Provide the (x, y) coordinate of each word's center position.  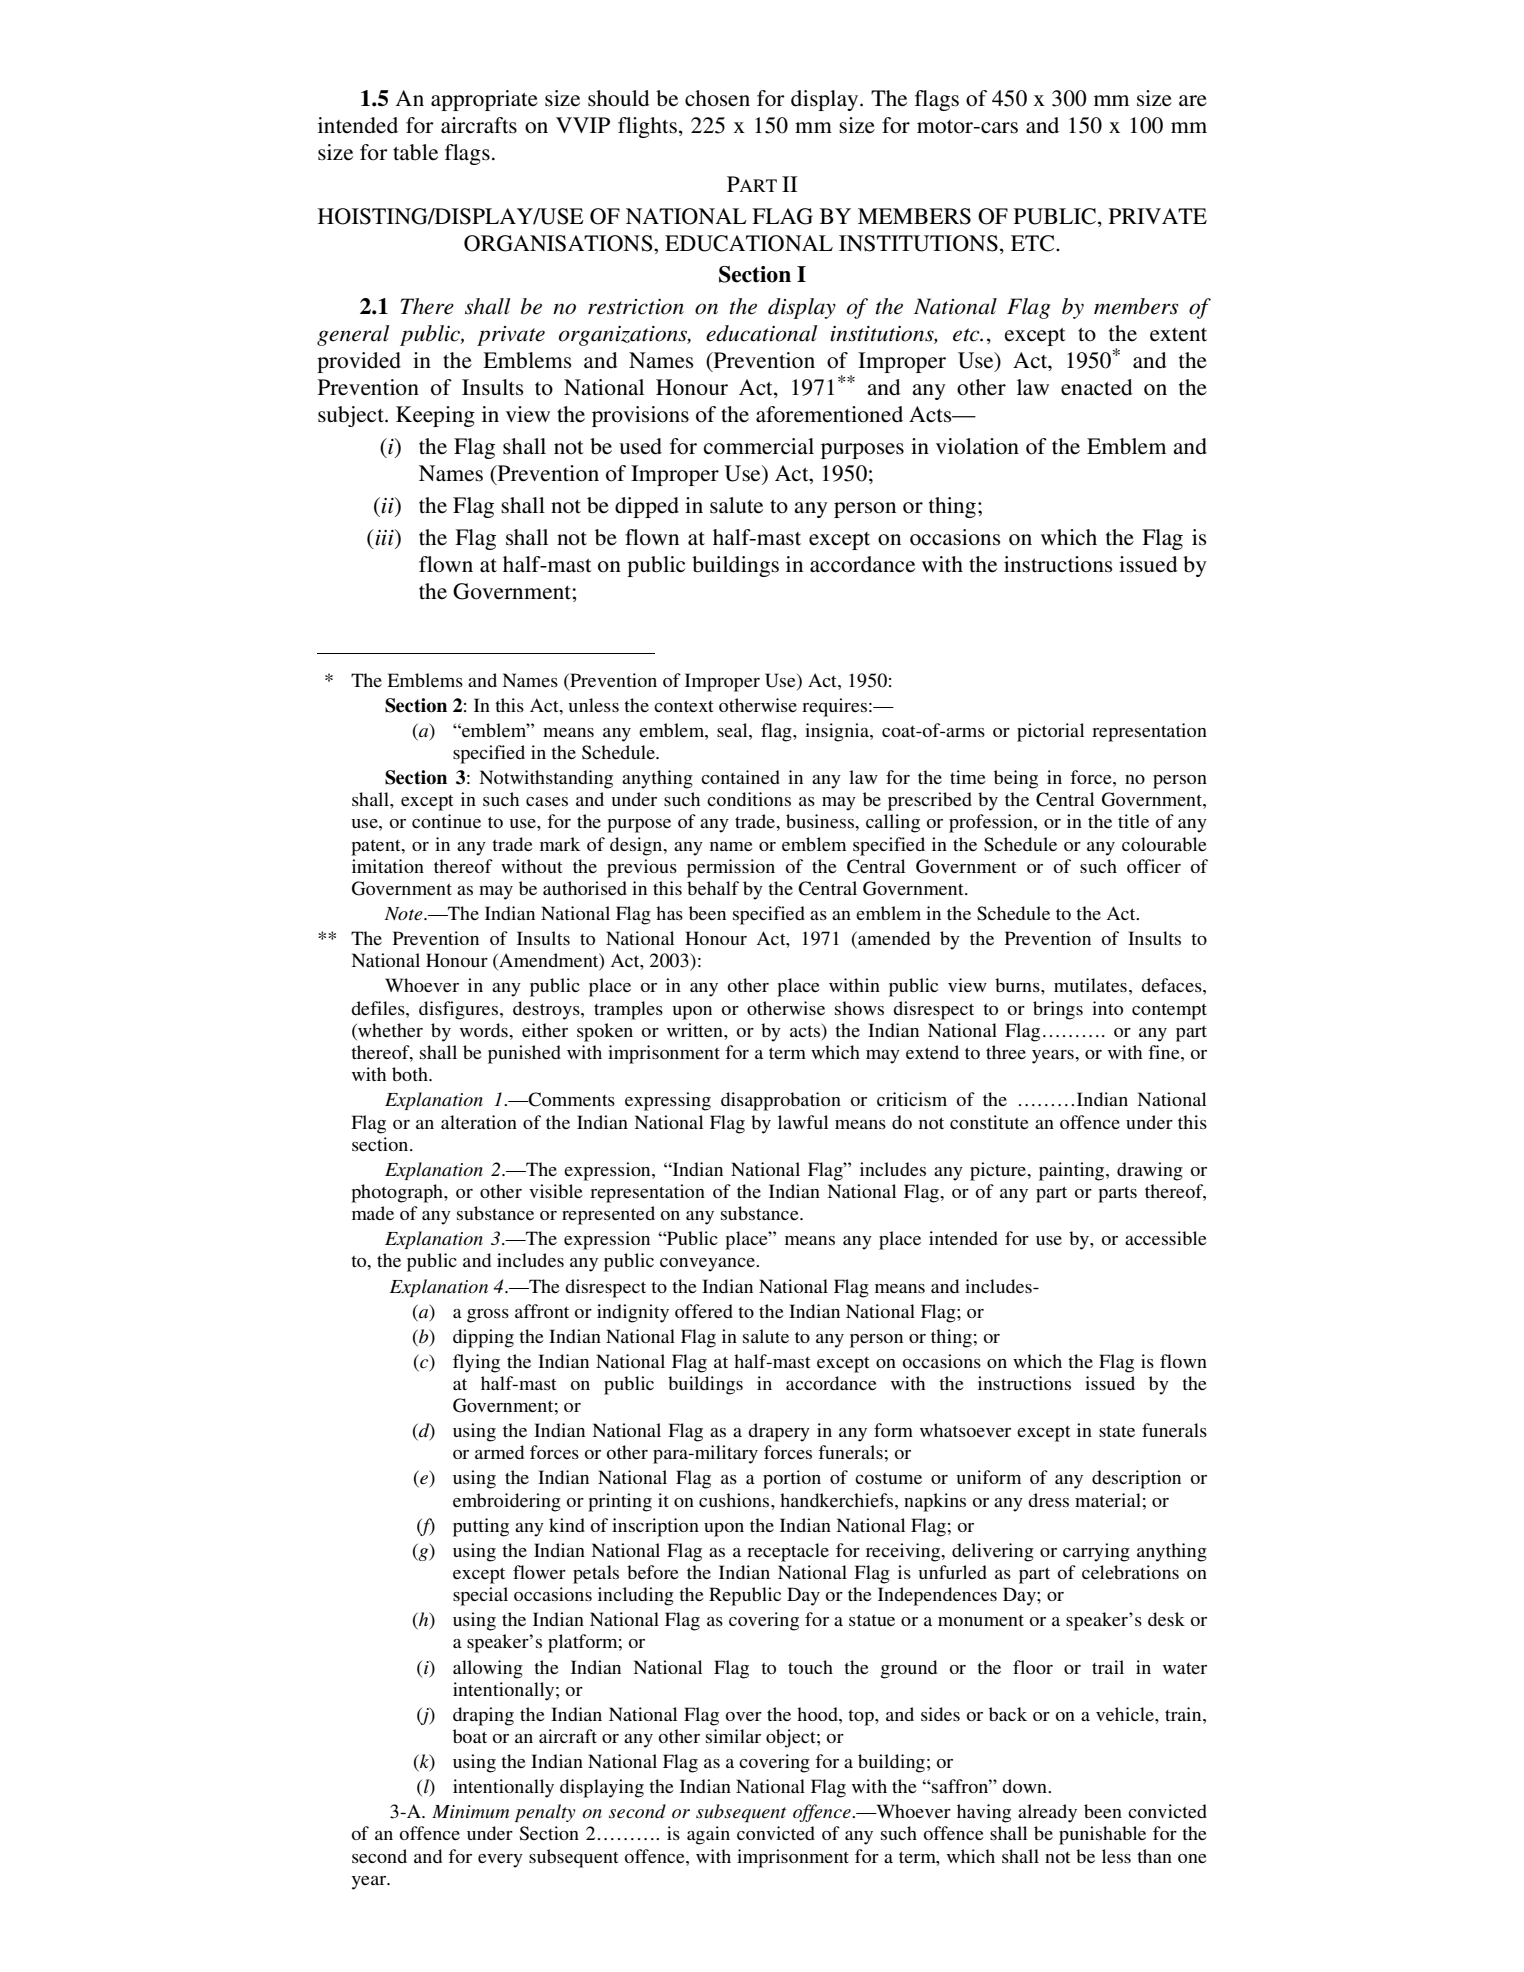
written (696, 1030)
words (485, 1030)
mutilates (1090, 985)
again (708, 1835)
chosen (717, 98)
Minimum (470, 1811)
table (415, 152)
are (1193, 101)
